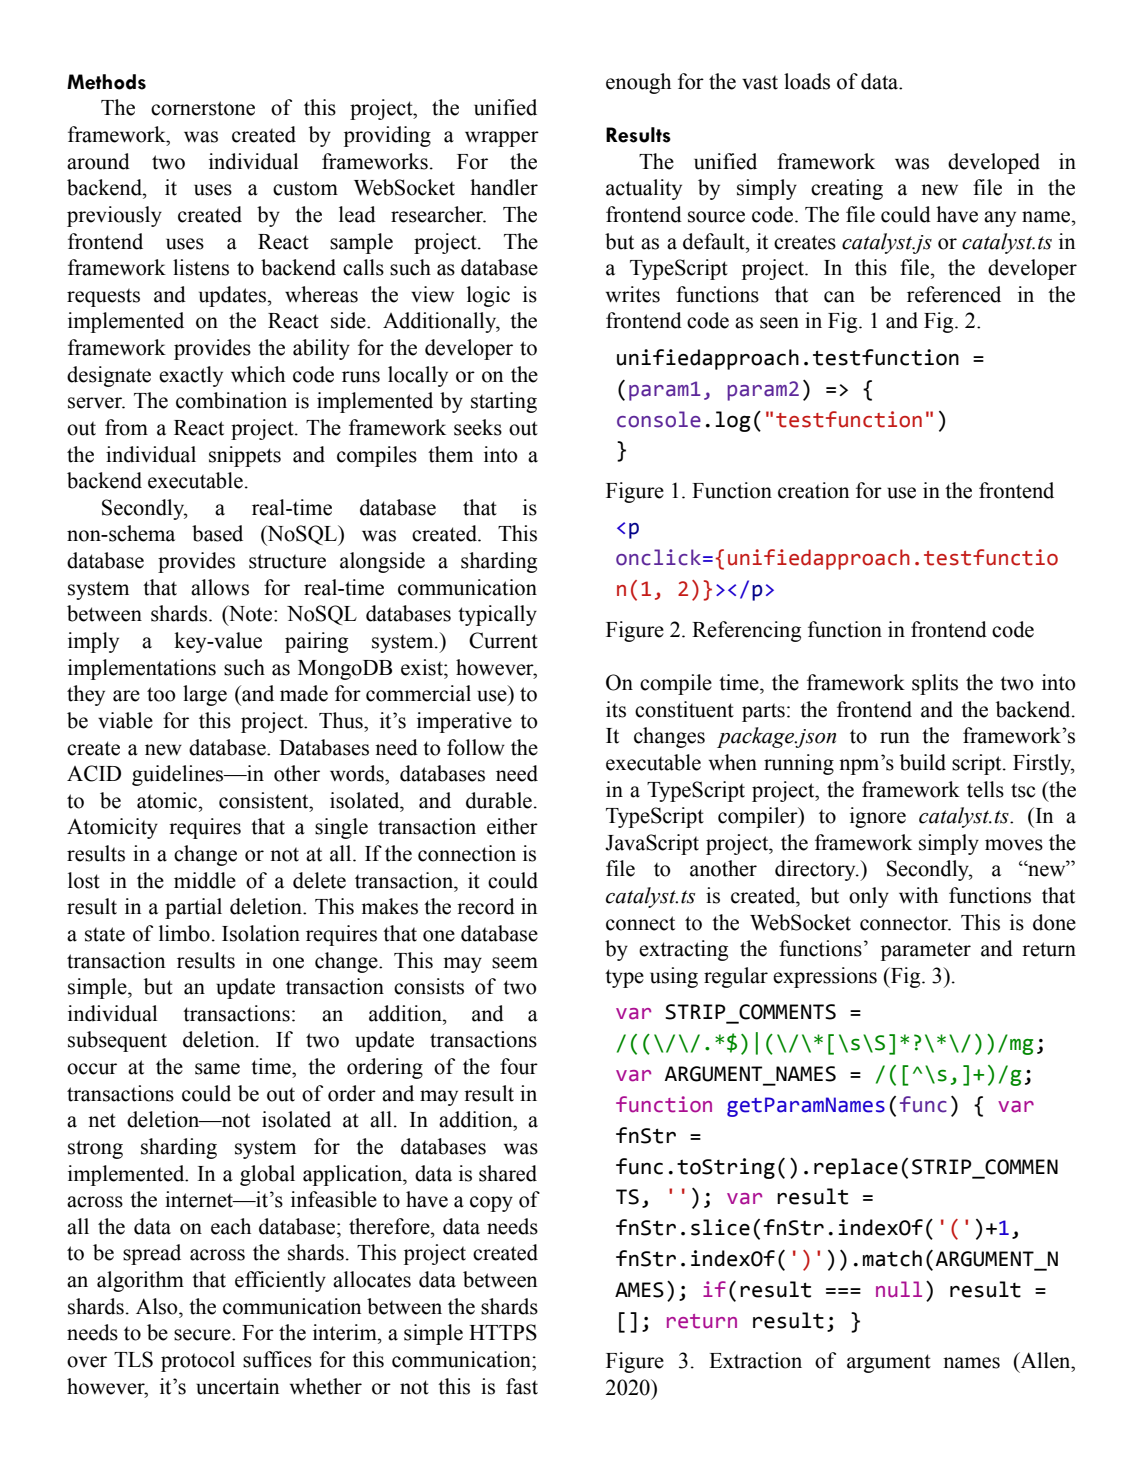  I want to click on creation, so click(813, 490).
